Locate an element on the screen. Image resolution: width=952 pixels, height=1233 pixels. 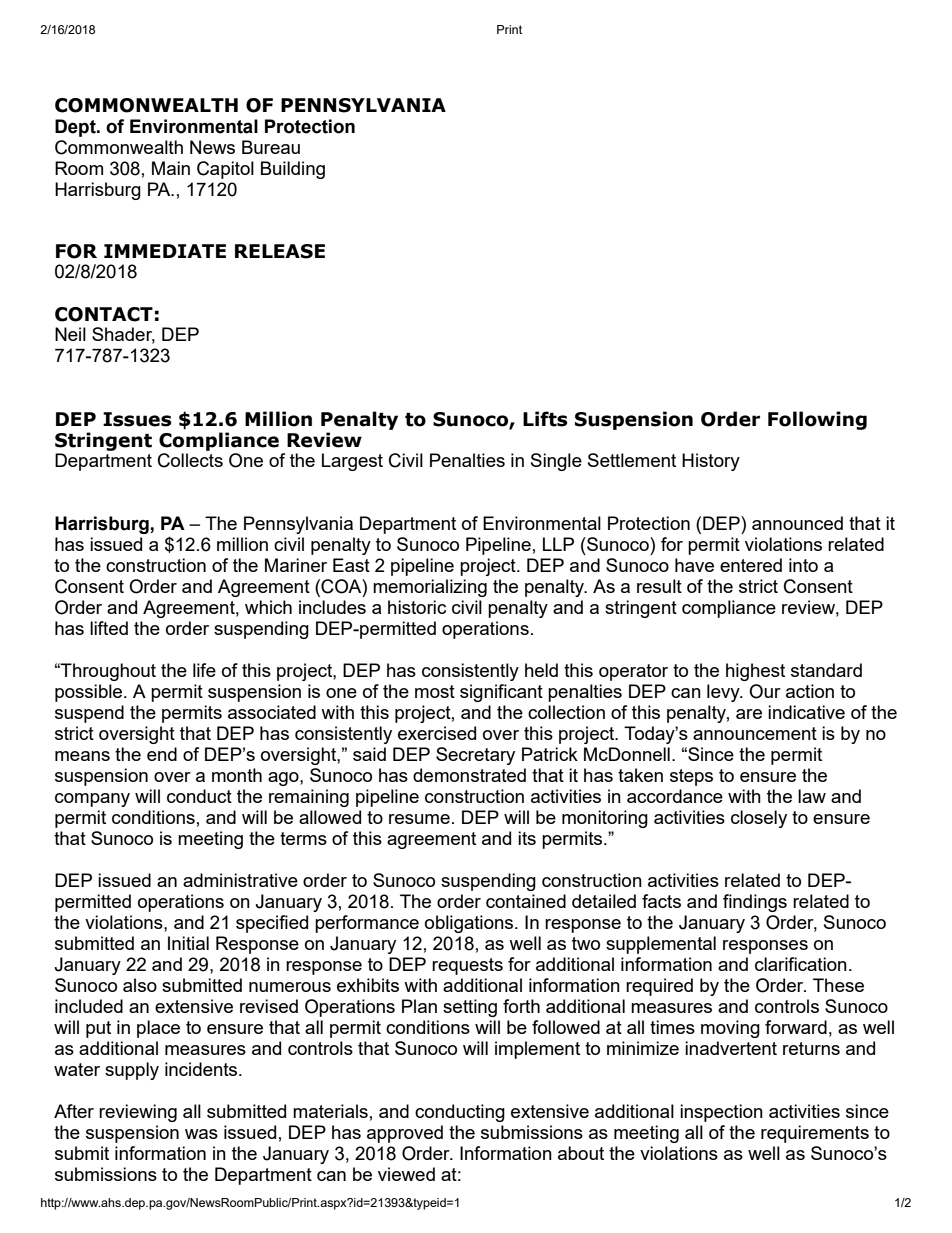
approved is located at coordinates (405, 1134).
